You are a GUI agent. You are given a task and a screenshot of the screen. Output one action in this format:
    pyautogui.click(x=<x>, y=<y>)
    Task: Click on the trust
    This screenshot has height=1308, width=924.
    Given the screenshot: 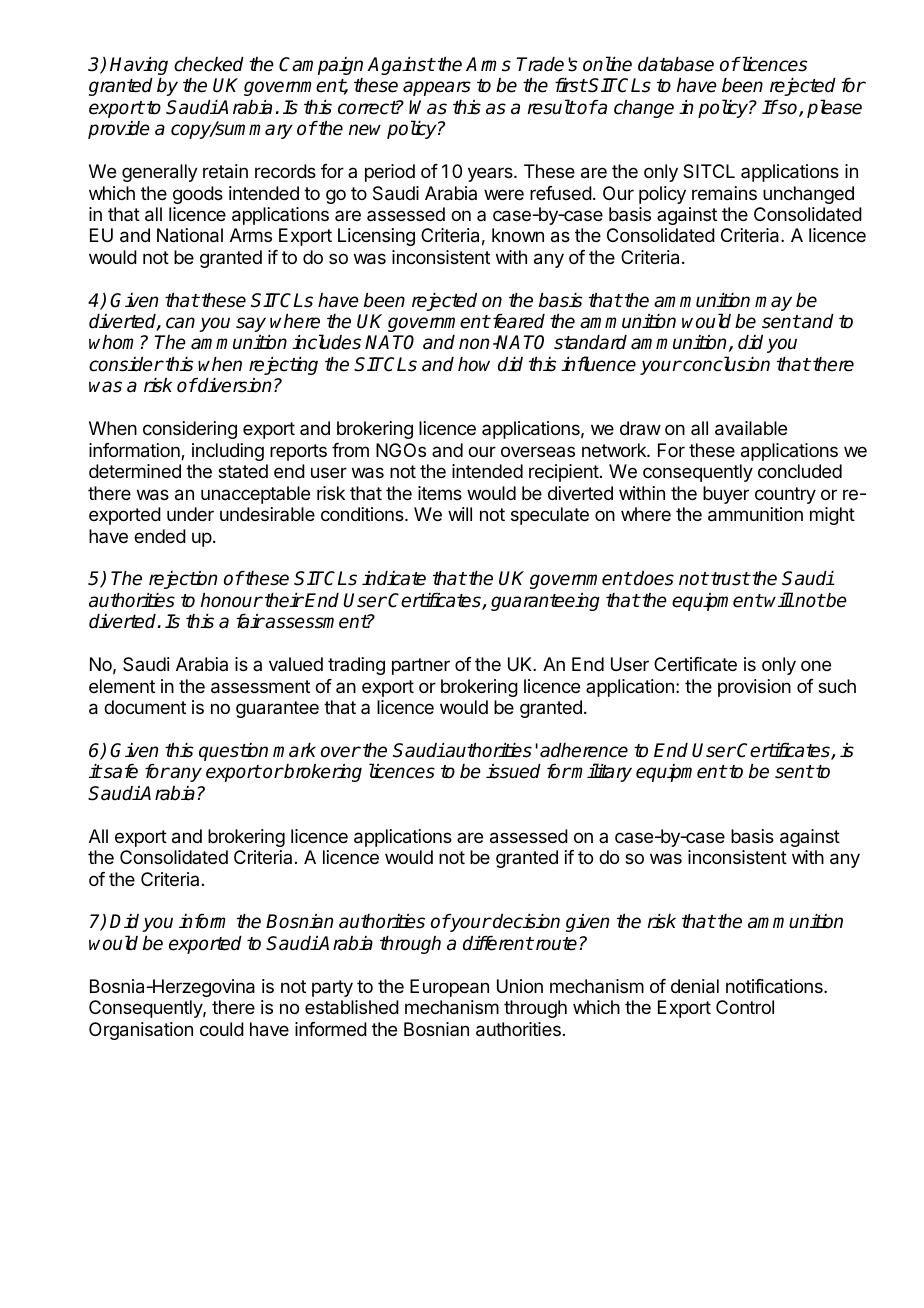 What is the action you would take?
    pyautogui.click(x=730, y=579)
